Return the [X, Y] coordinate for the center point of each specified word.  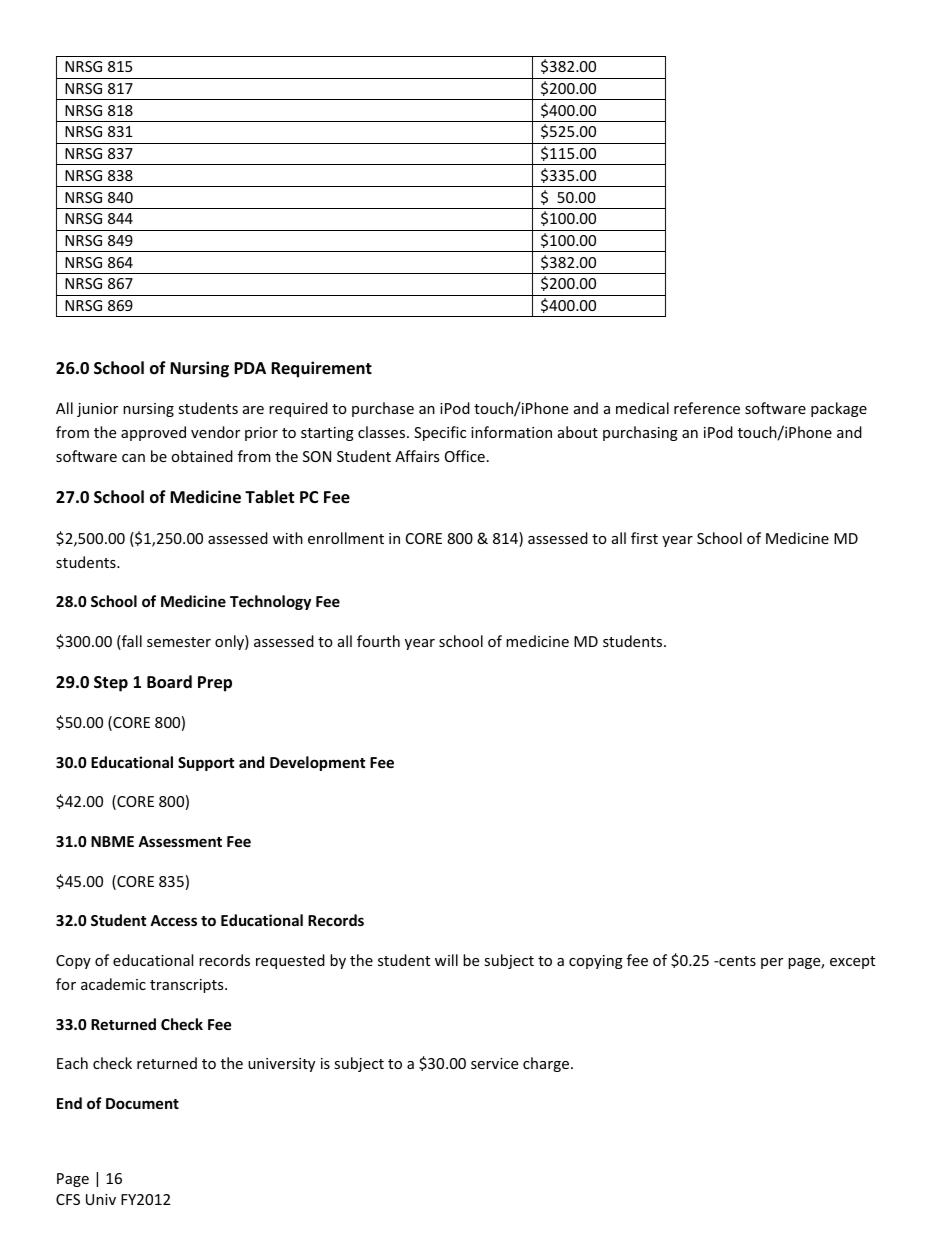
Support [206, 764]
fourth [378, 641]
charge [547, 1064]
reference [707, 408]
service [494, 1063]
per [772, 963]
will [446, 960]
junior [97, 410]
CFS [68, 1199]
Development [317, 763]
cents [736, 961]
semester [179, 642]
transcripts [188, 986]
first [644, 538]
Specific [440, 433]
